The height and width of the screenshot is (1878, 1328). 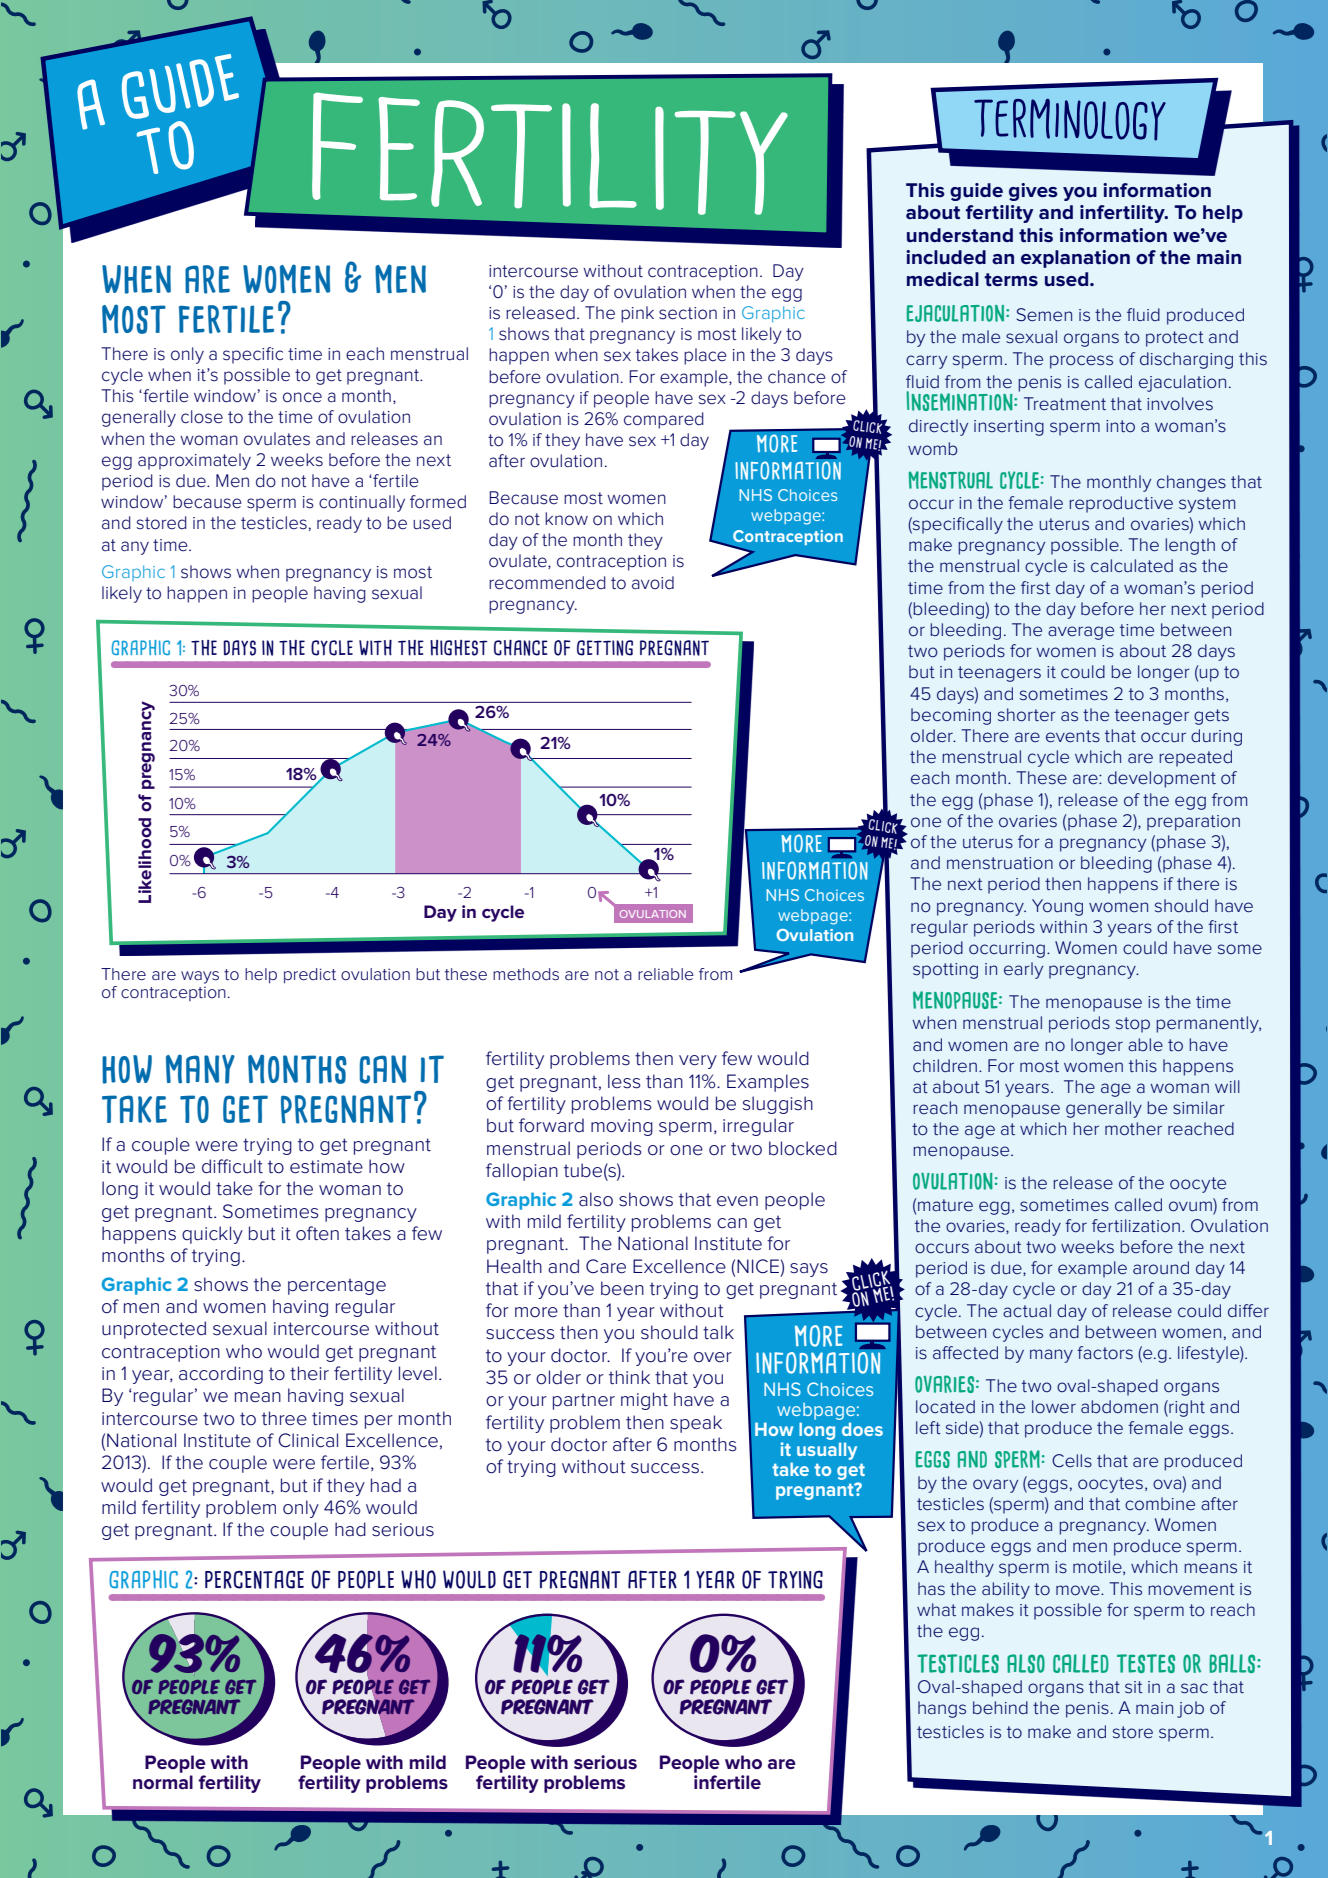 I want to click on continually, so click(x=362, y=503).
